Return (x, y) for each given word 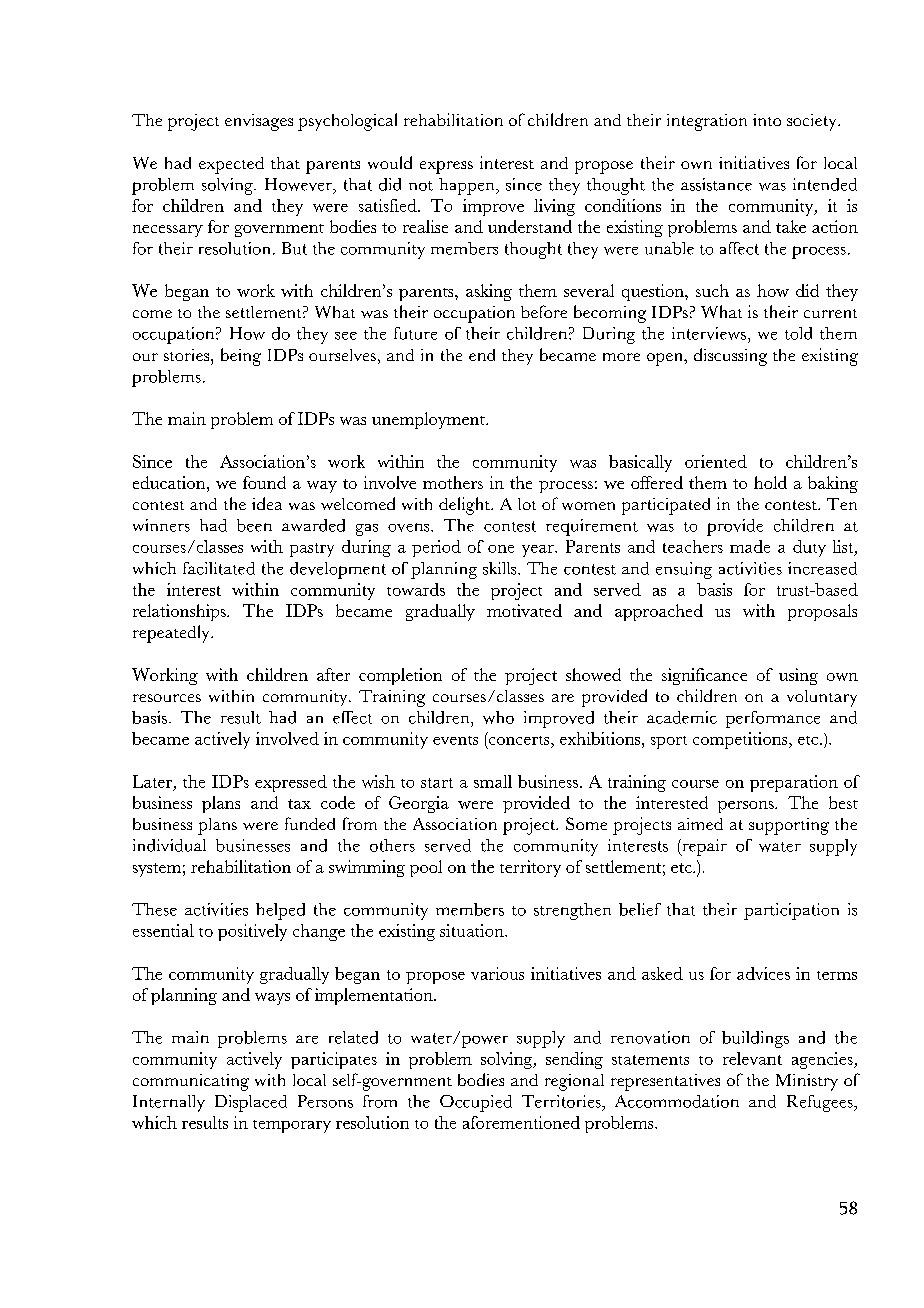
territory (530, 868)
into (767, 120)
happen (468, 186)
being (241, 357)
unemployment (429, 420)
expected (231, 165)
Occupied (476, 1103)
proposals (822, 612)
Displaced (251, 1103)
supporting (789, 826)
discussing (730, 357)
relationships (180, 612)
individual (169, 845)
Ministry (807, 1082)
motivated (524, 610)
